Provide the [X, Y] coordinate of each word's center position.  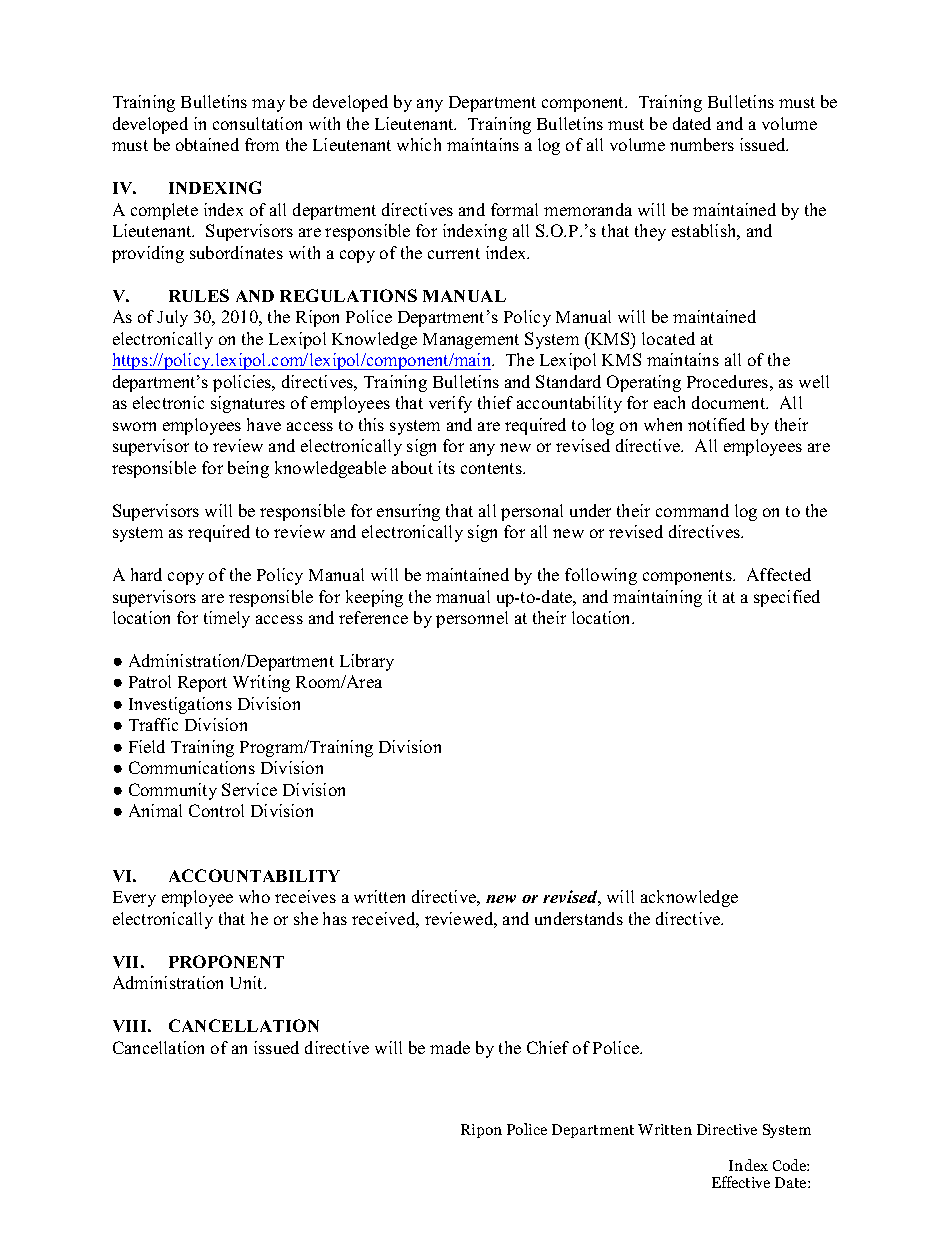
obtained [207, 144]
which [419, 144]
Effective [741, 1182]
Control [216, 810]
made [450, 1047]
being [248, 469]
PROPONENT [226, 961]
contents [492, 468]
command [692, 510]
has [335, 918]
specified [787, 598]
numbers [702, 144]
